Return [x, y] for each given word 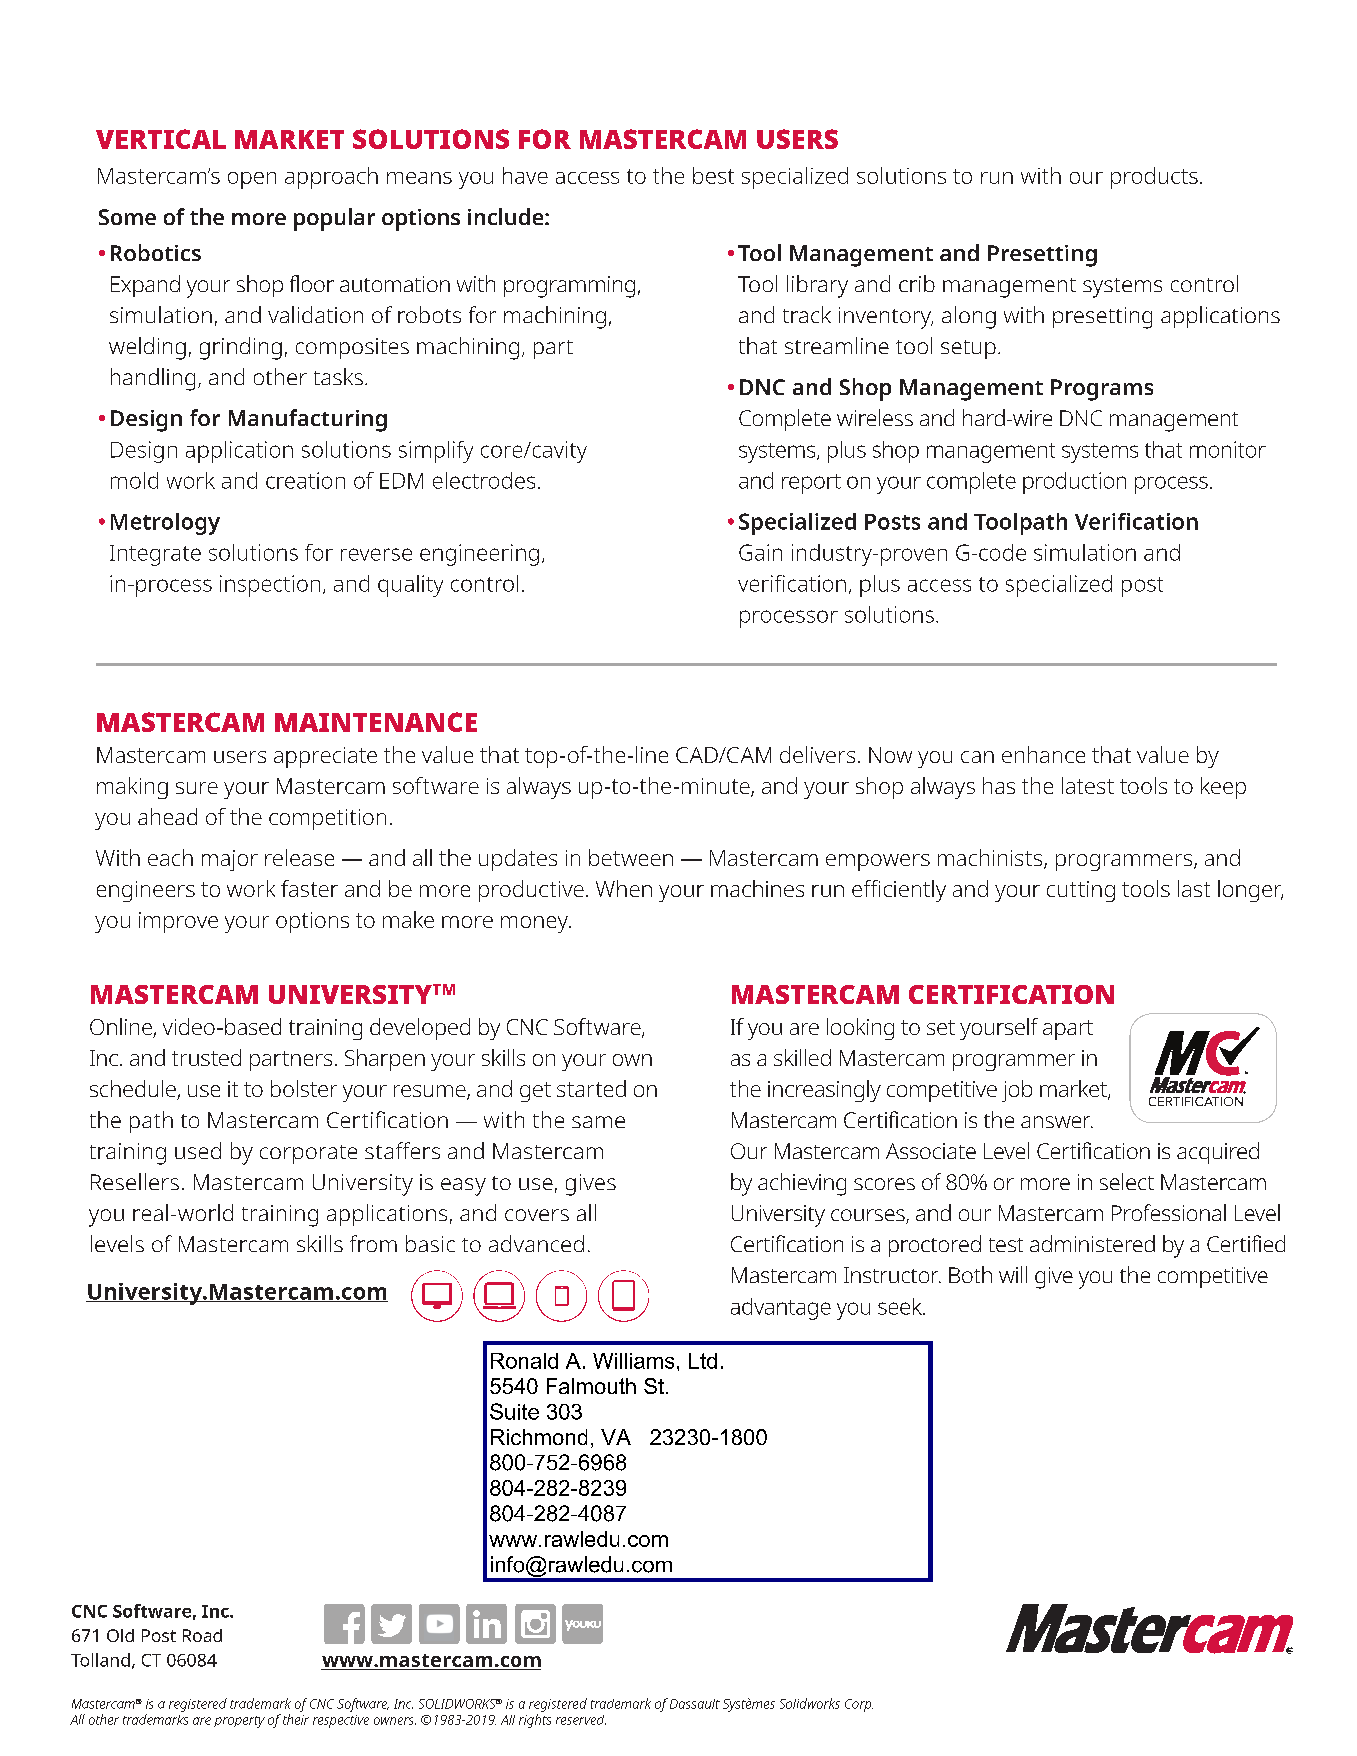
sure [197, 788]
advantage [781, 1309]
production [1074, 483]
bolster [304, 1088]
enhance [1043, 754]
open [252, 180]
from [373, 1243]
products [1154, 178]
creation [305, 480]
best [713, 175]
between [631, 857]
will [1013, 1274]
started [591, 1088]
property [239, 1722]
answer [1057, 1122]
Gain [760, 552]
